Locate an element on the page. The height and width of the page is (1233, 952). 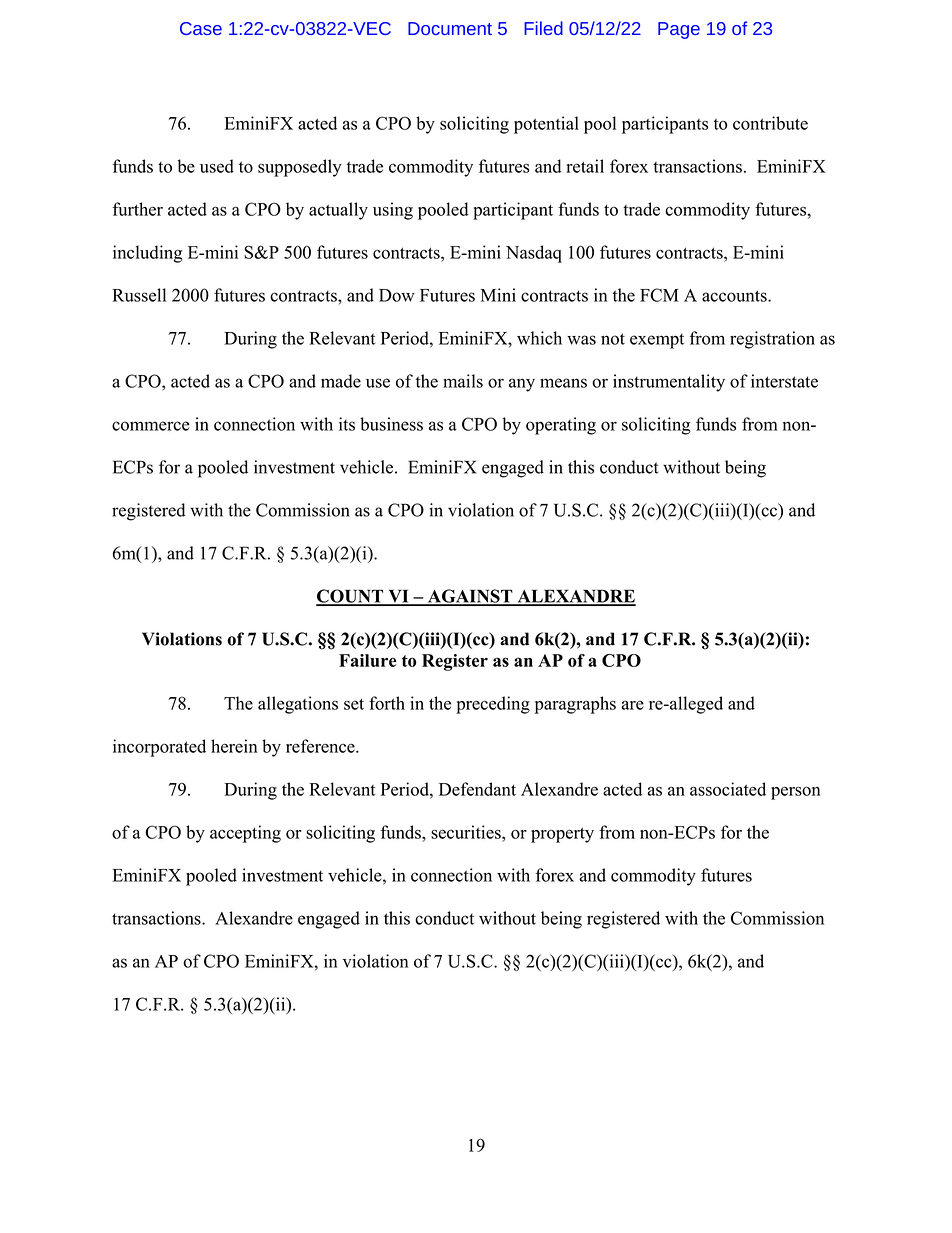
Case is located at coordinates (201, 28).
